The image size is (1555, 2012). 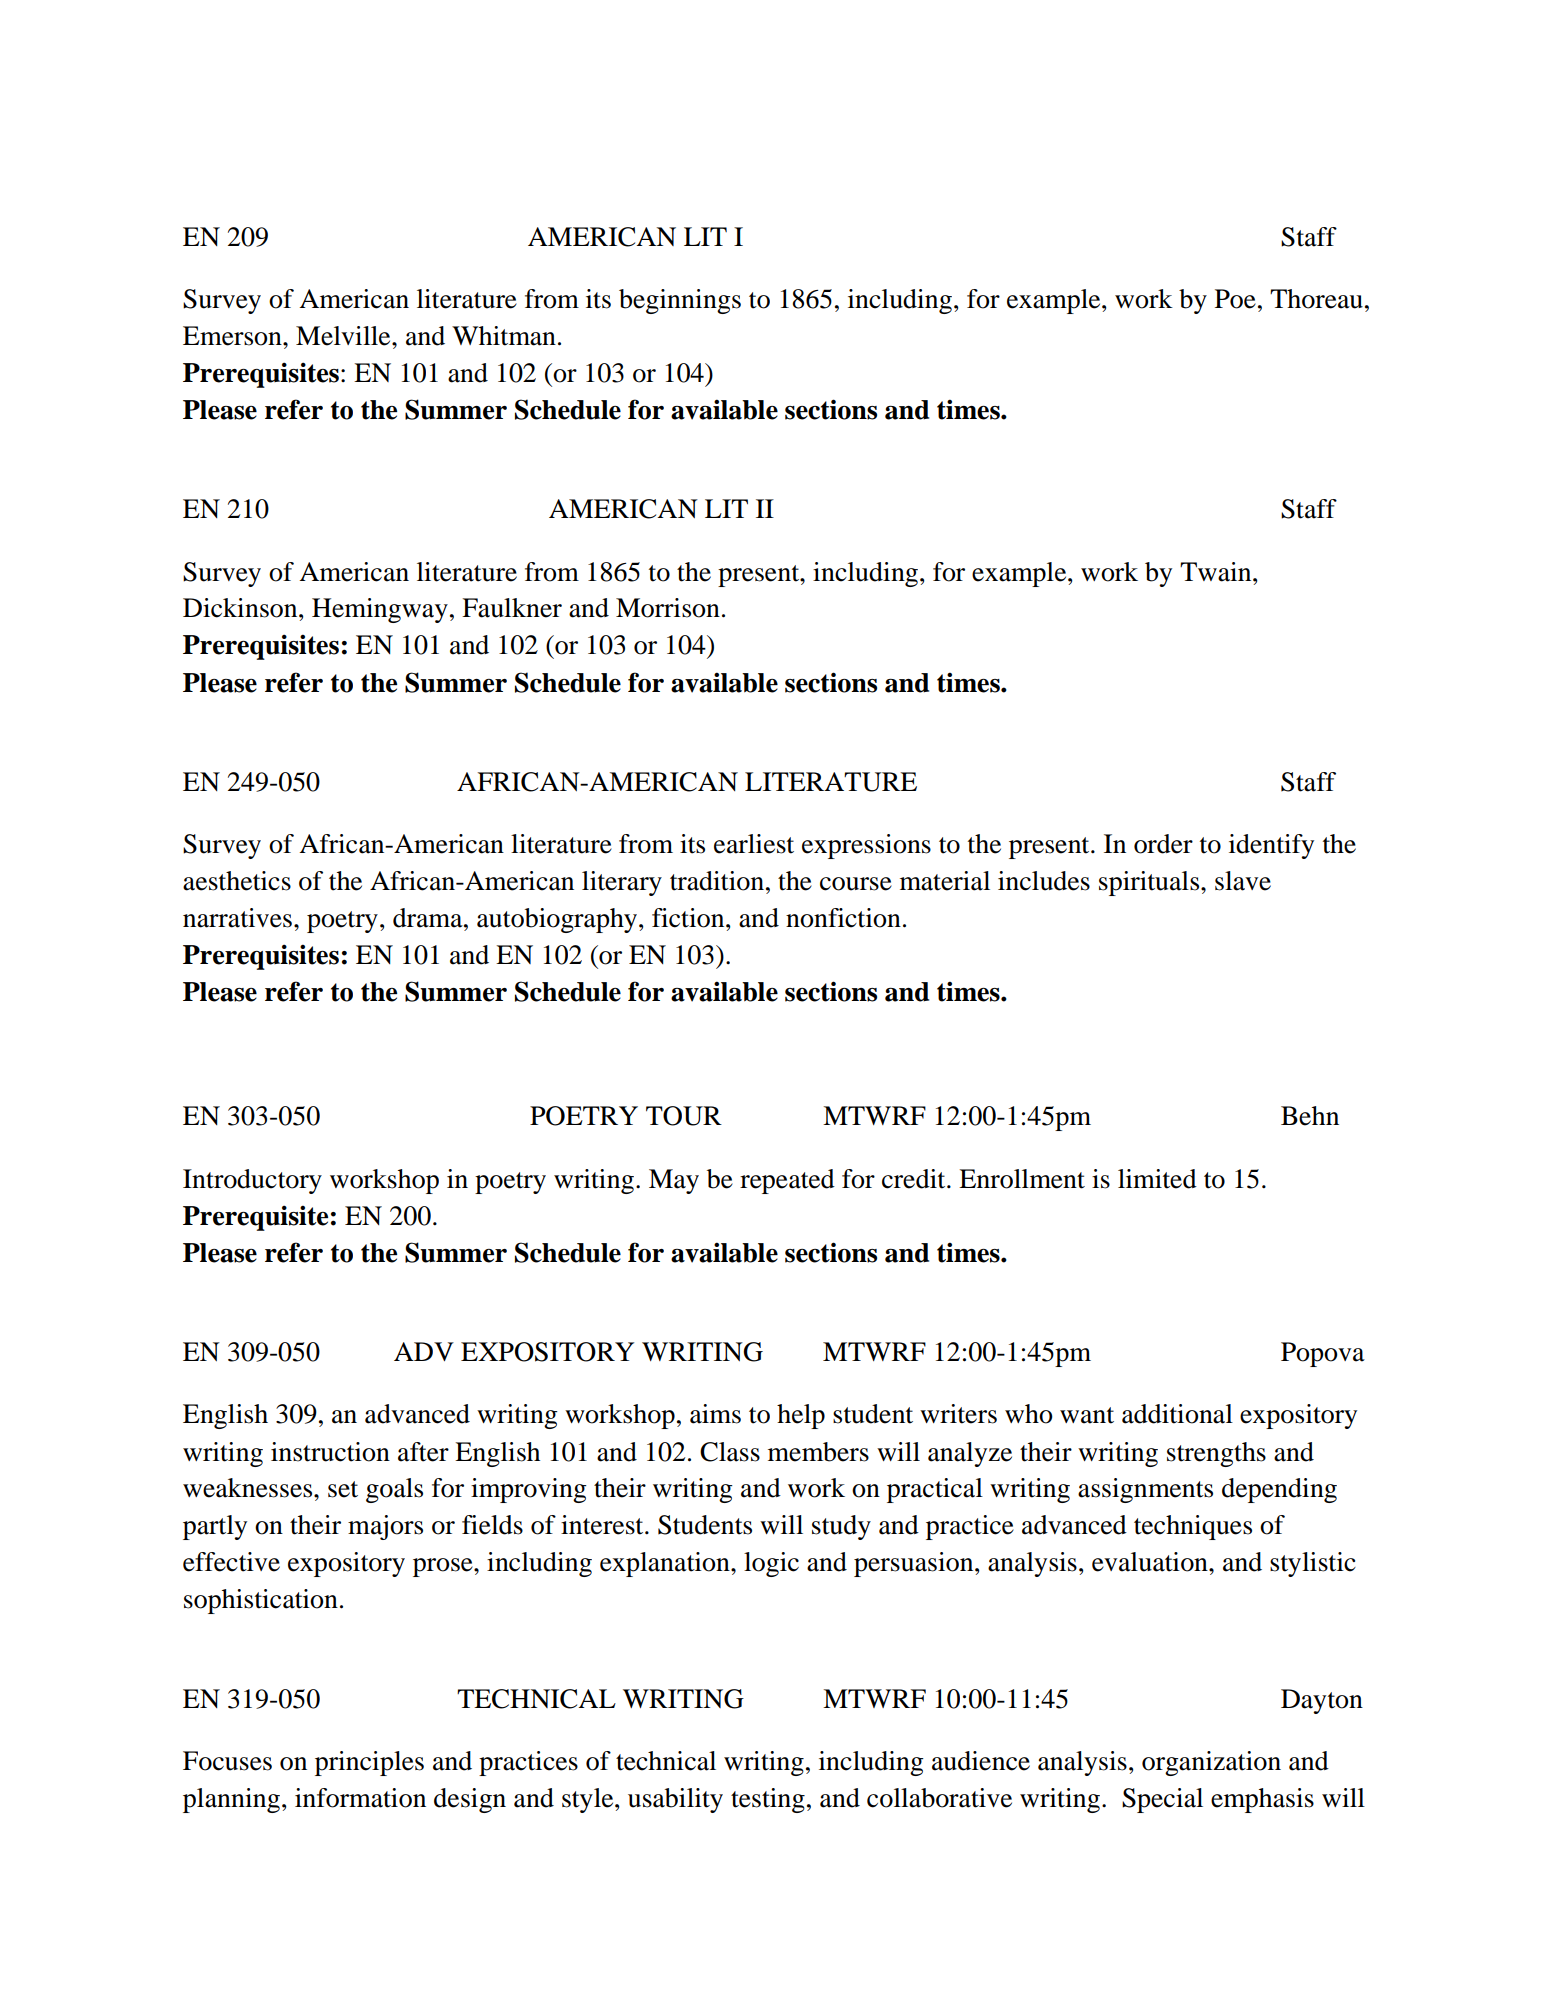 What do you see at coordinates (1316, 299) in the screenshot?
I see `Thoreau` at bounding box center [1316, 299].
